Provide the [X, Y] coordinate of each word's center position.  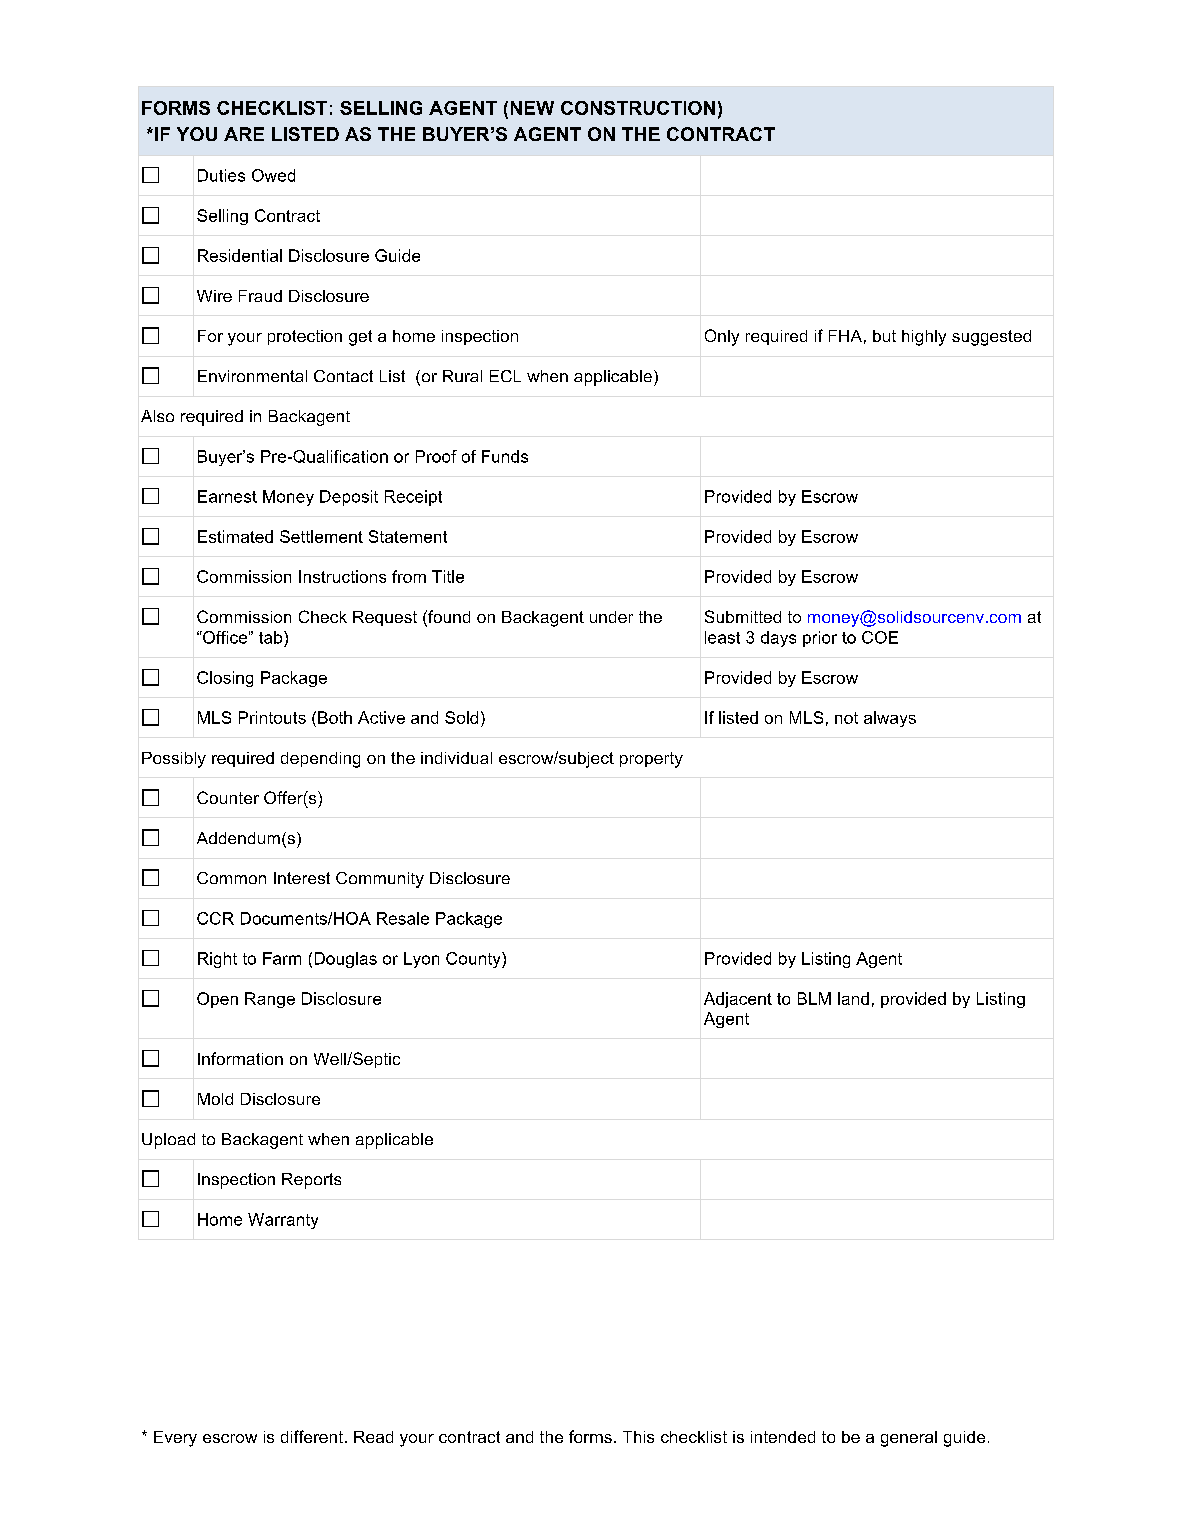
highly [924, 338]
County [474, 960]
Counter [228, 797]
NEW [532, 108]
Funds [505, 456]
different [312, 1436]
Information [240, 1058]
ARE [244, 134]
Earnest [227, 496]
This [638, 1437]
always [890, 719]
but [884, 336]
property [651, 760]
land [853, 998]
